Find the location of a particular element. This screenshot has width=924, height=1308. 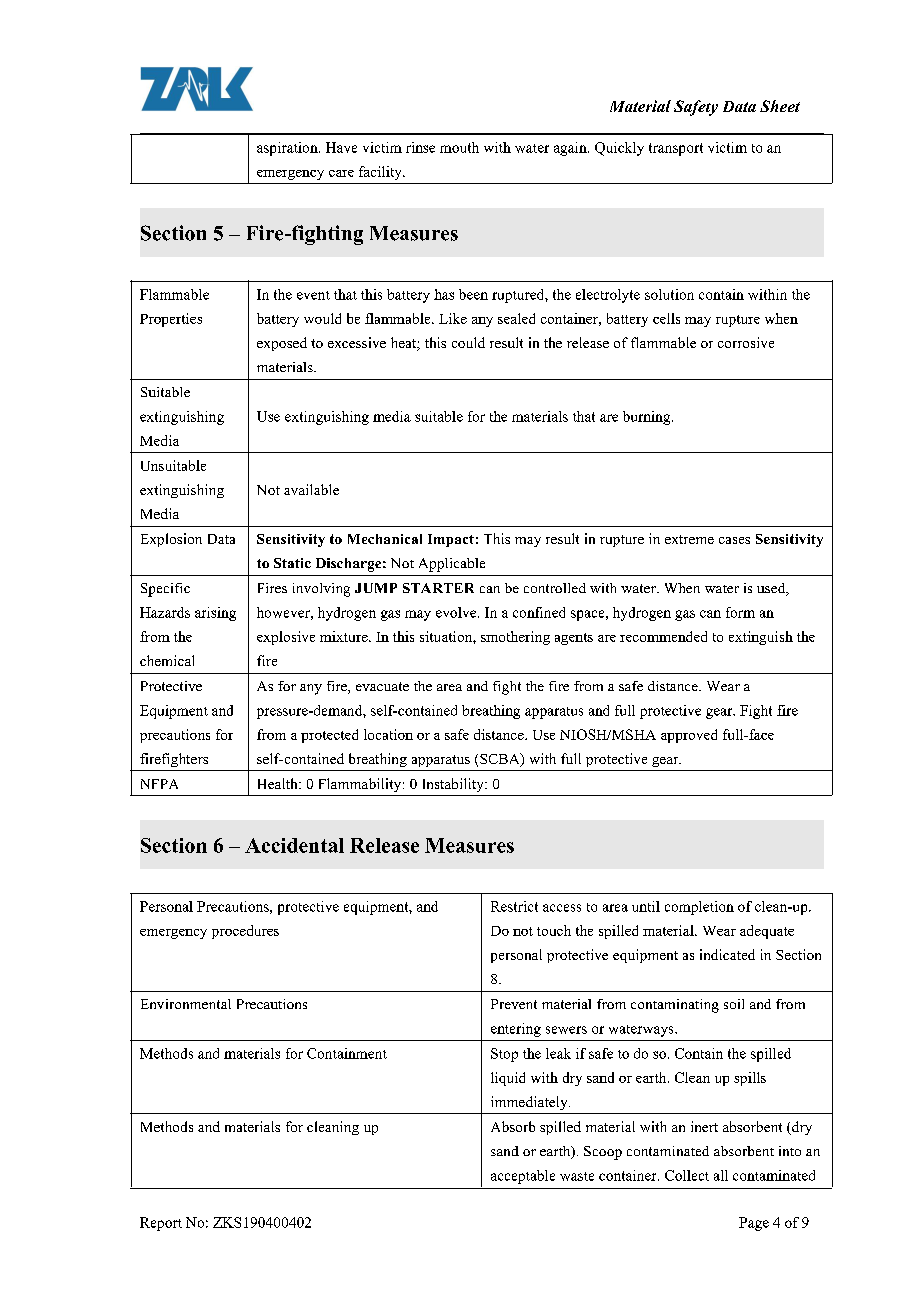

aspiration is located at coordinates (288, 149).
